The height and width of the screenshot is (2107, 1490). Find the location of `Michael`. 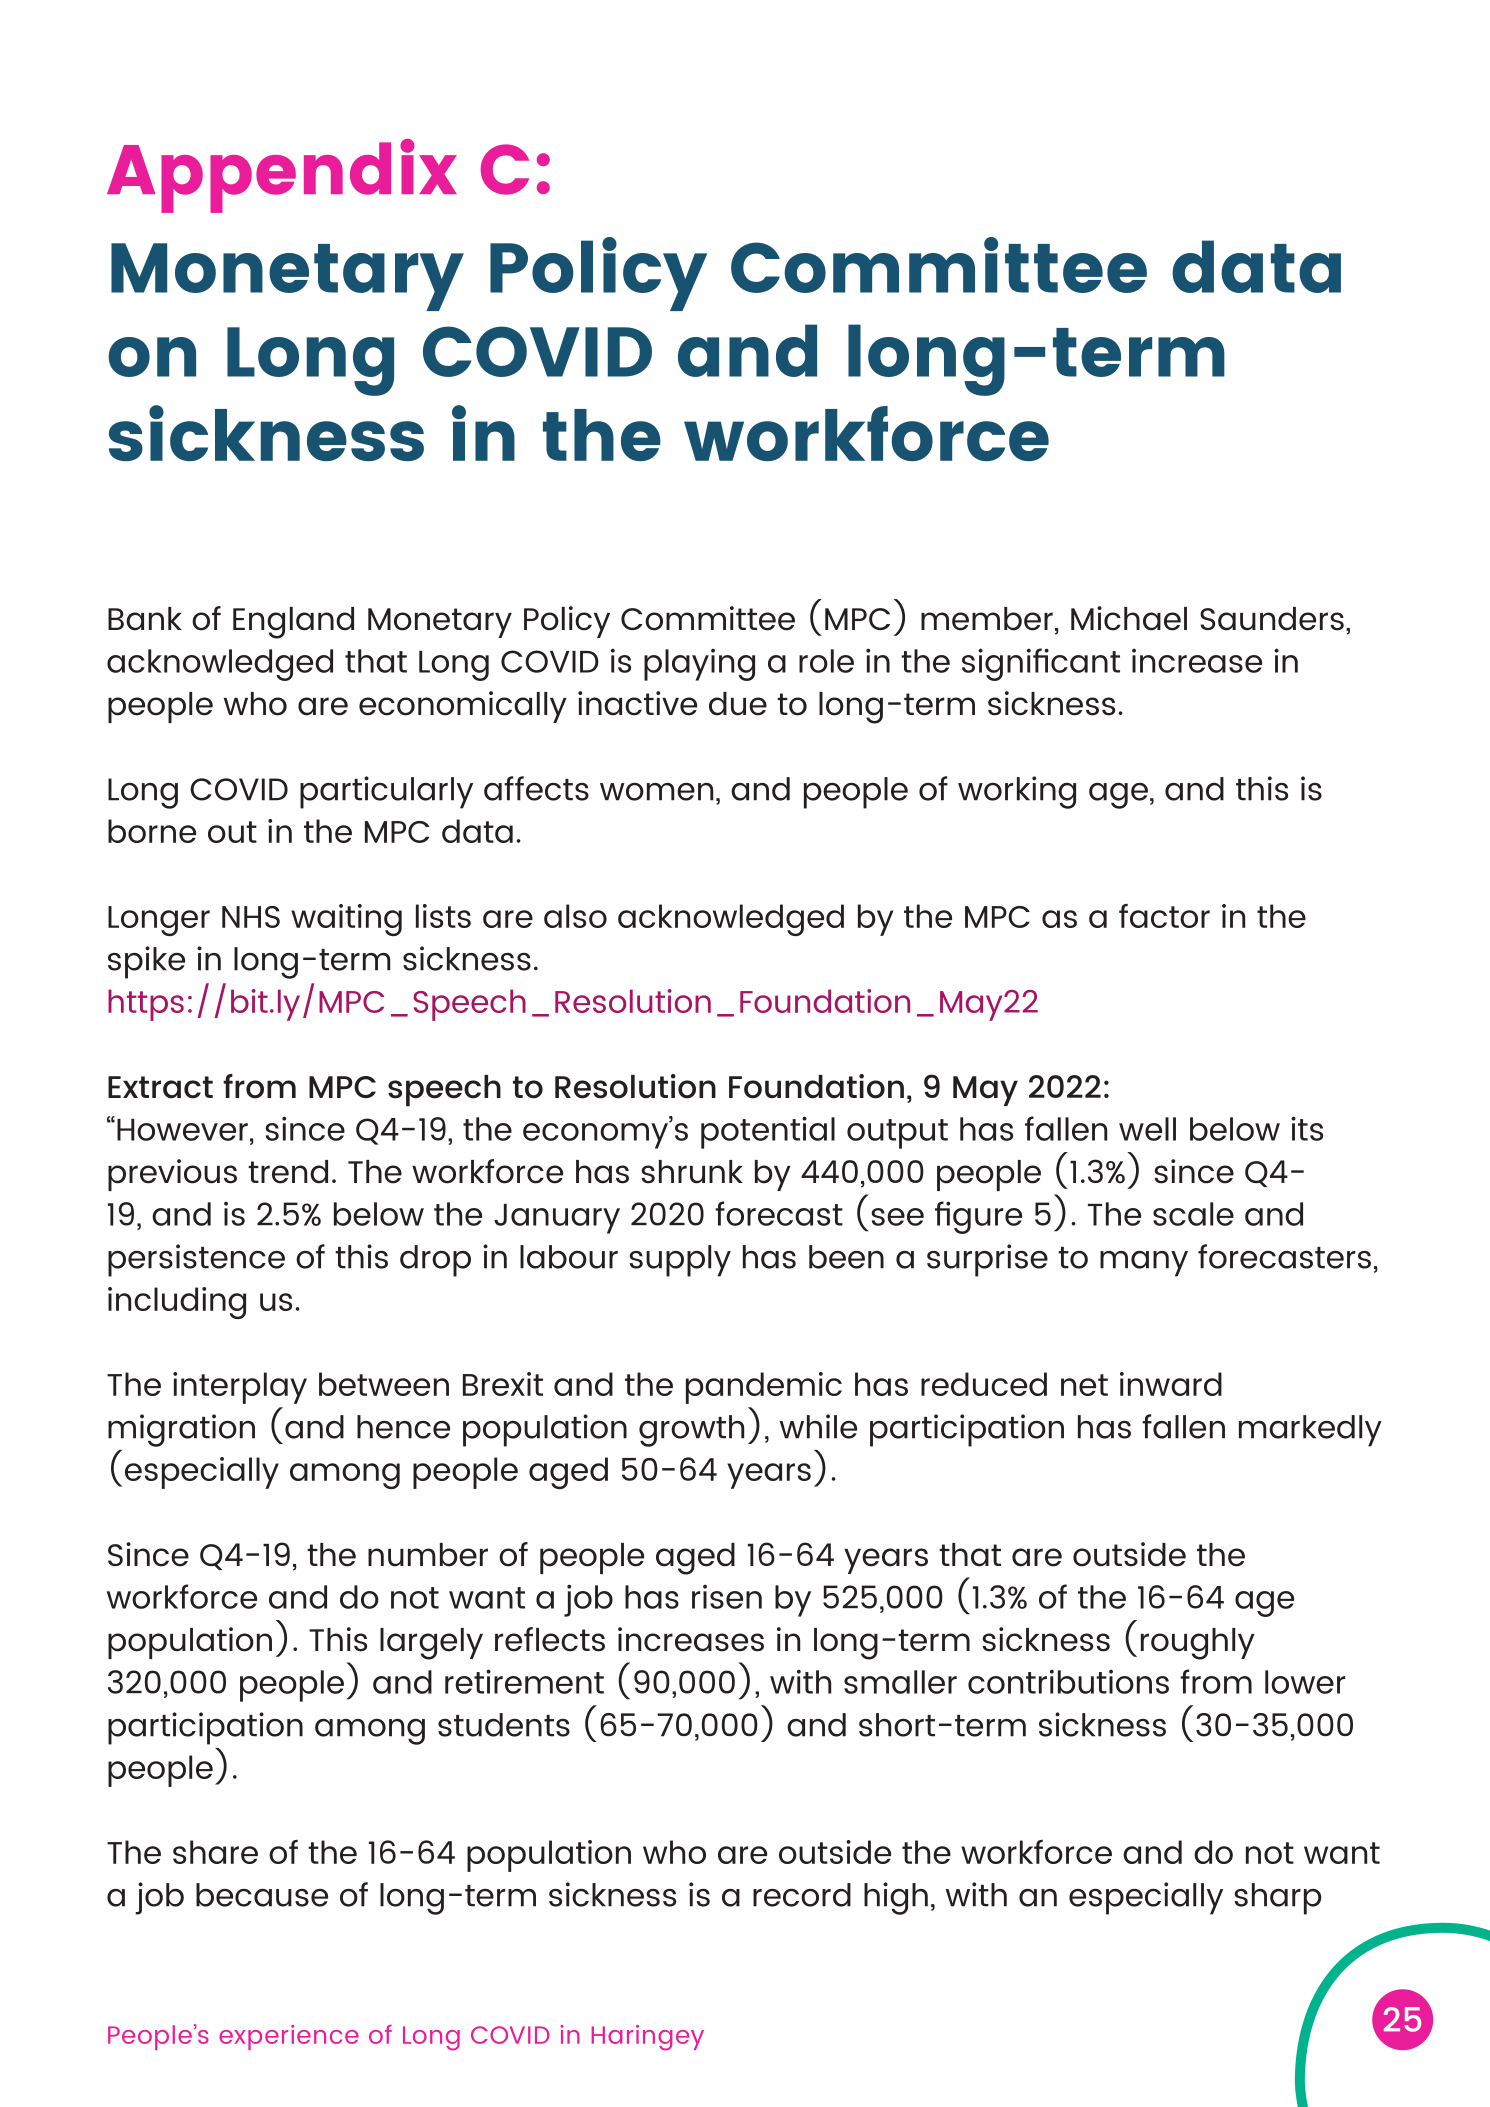

Michael is located at coordinates (1129, 618).
